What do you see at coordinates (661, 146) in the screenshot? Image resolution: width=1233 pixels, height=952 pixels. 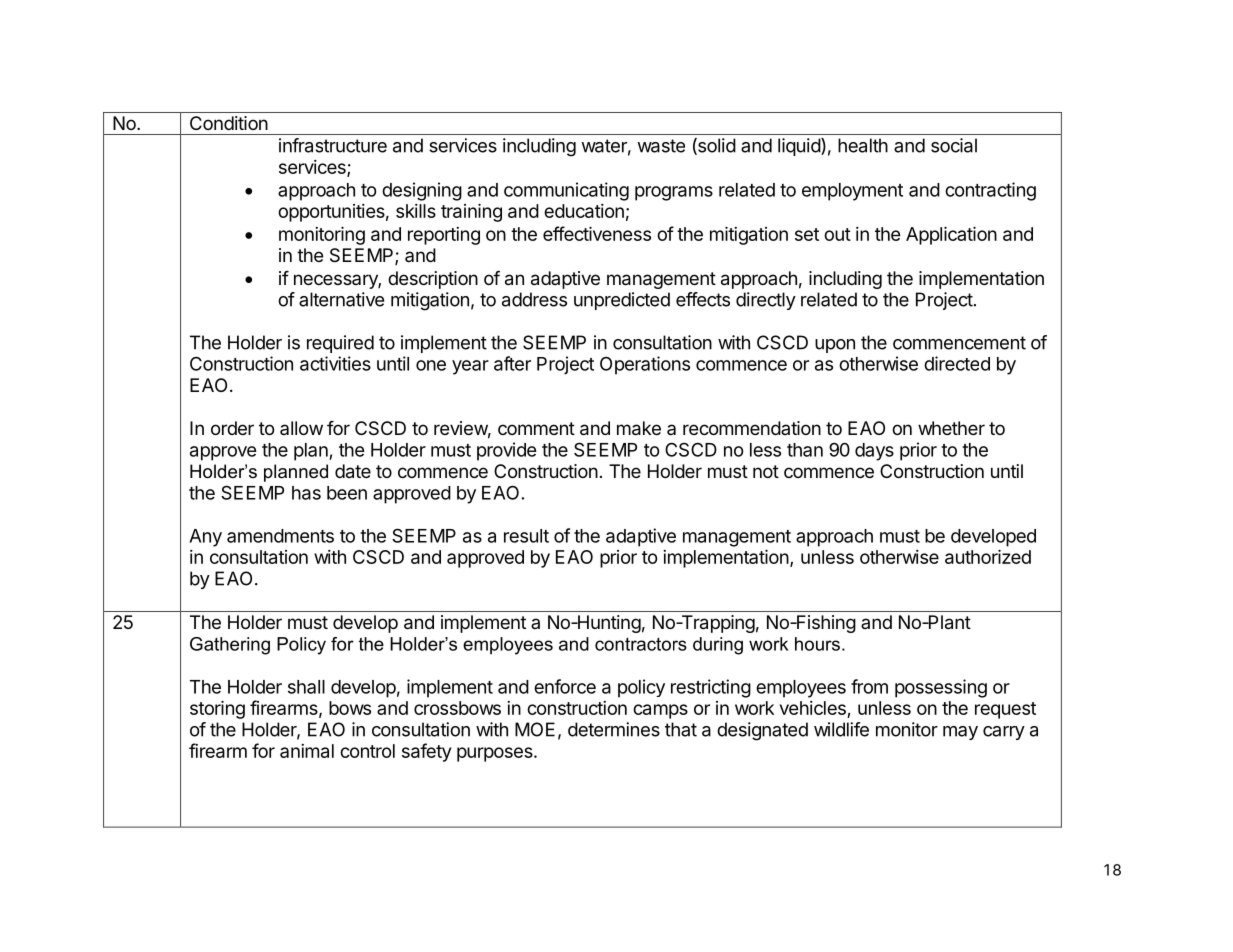 I see `waste` at bounding box center [661, 146].
